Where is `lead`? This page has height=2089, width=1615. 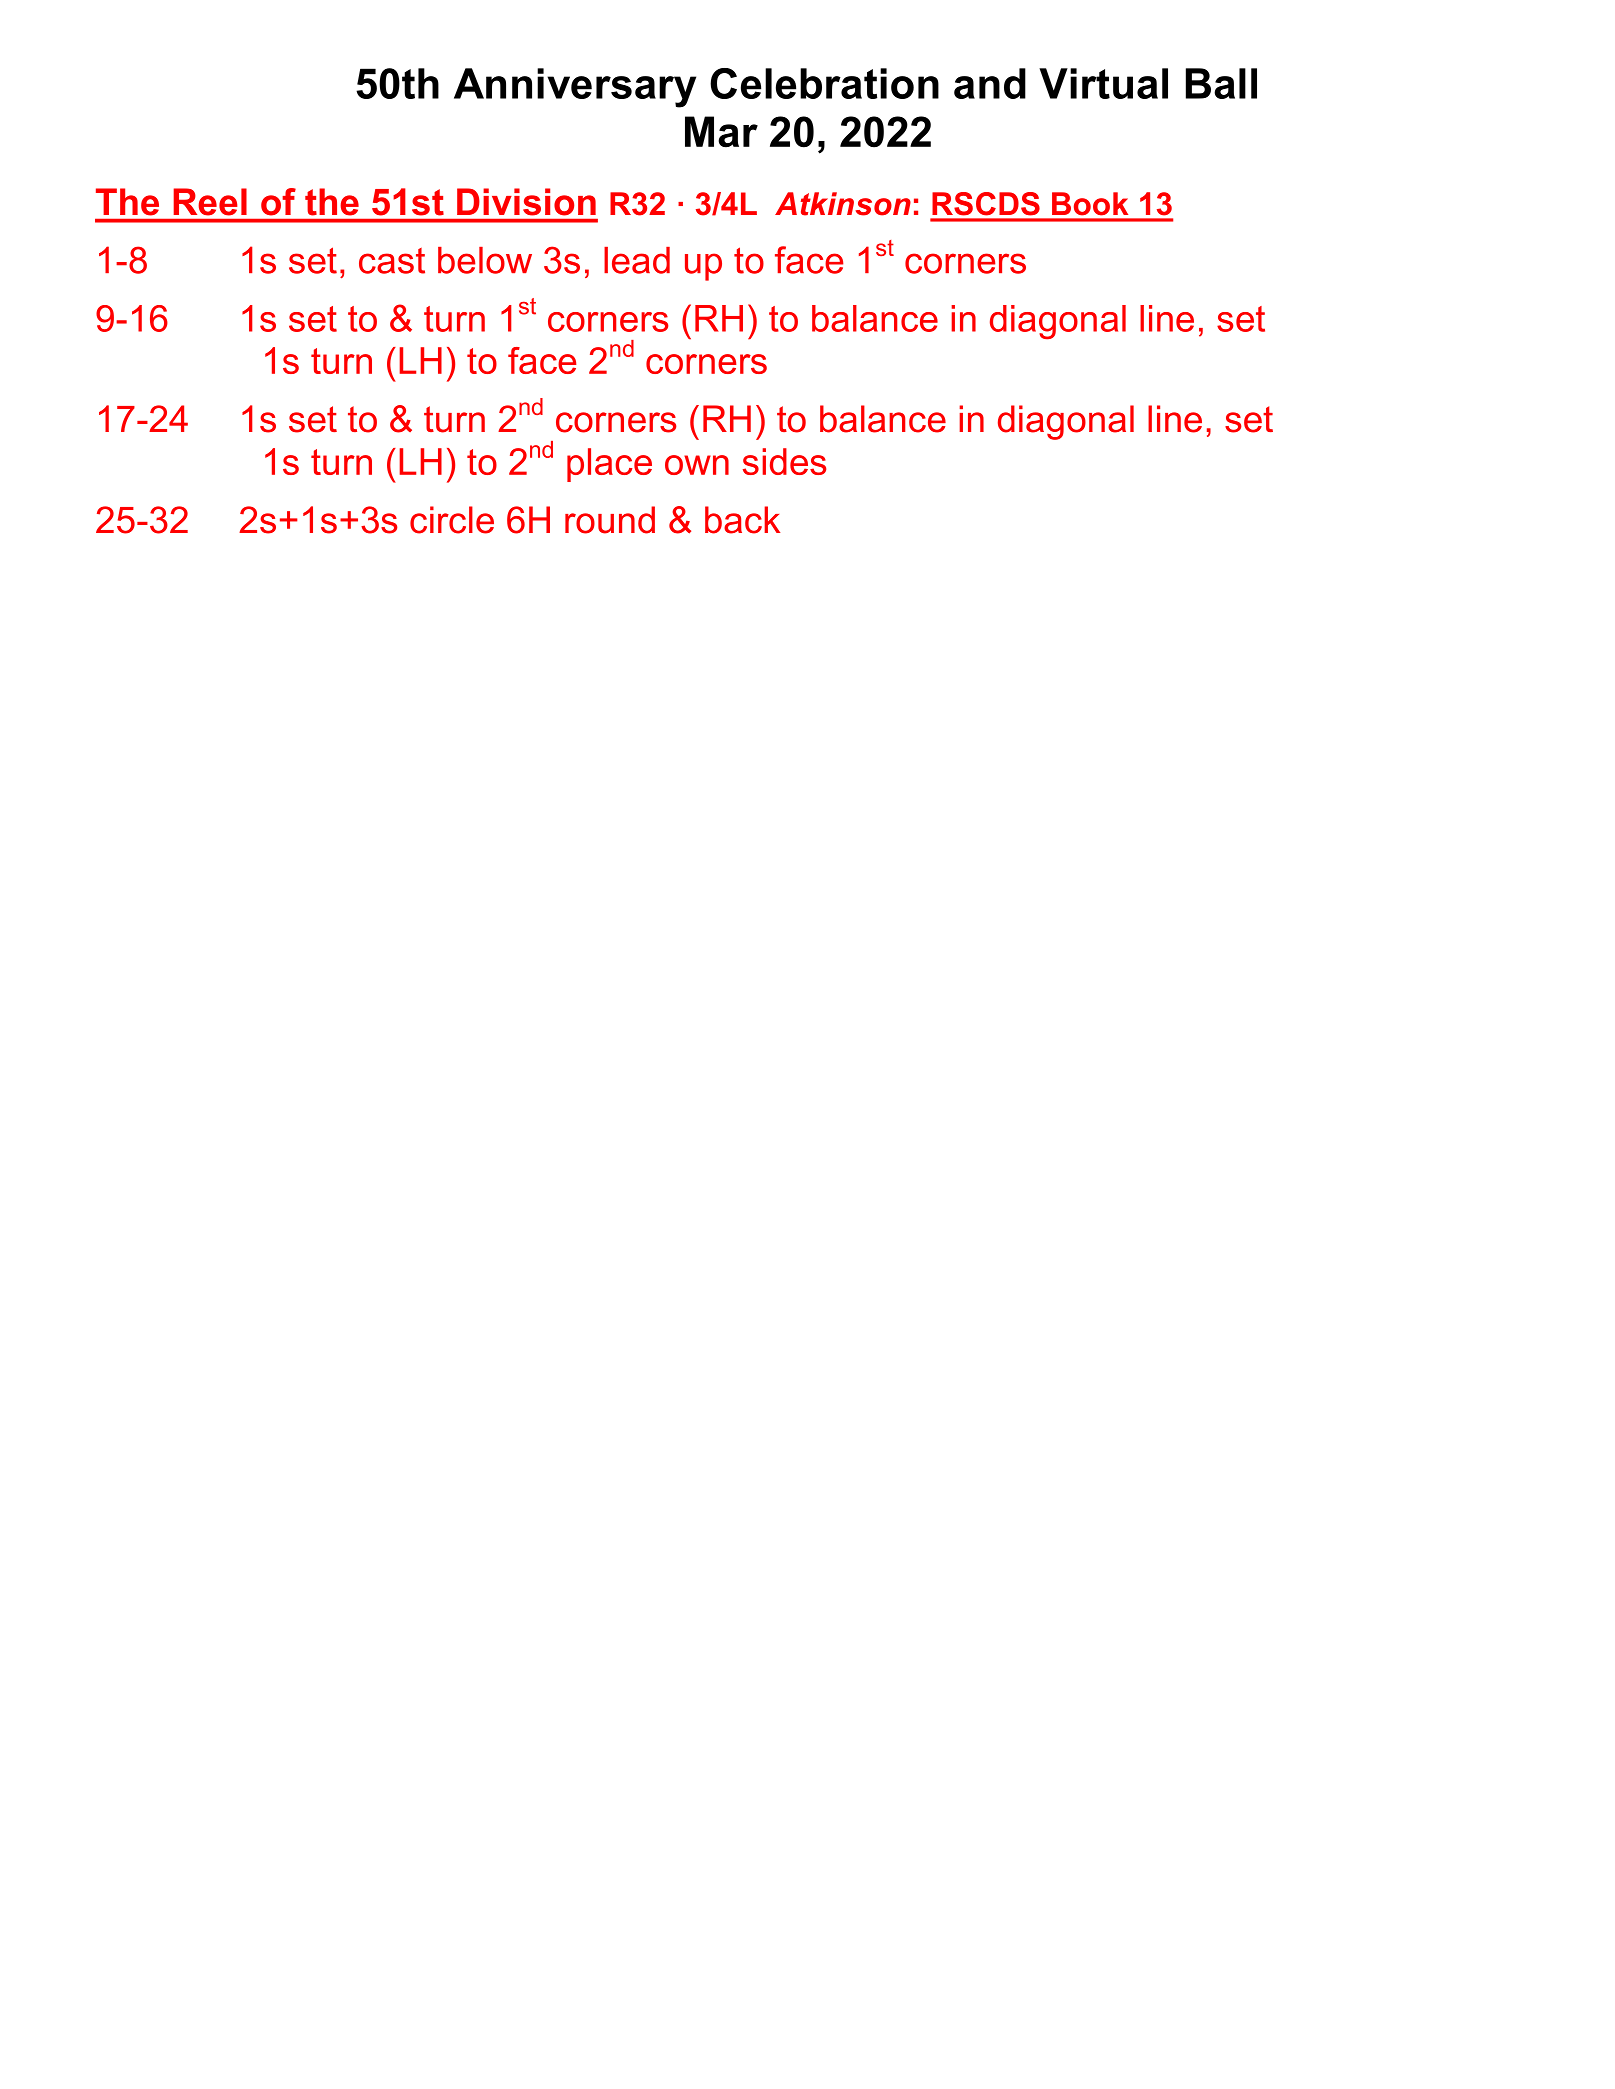 lead is located at coordinates (637, 260).
